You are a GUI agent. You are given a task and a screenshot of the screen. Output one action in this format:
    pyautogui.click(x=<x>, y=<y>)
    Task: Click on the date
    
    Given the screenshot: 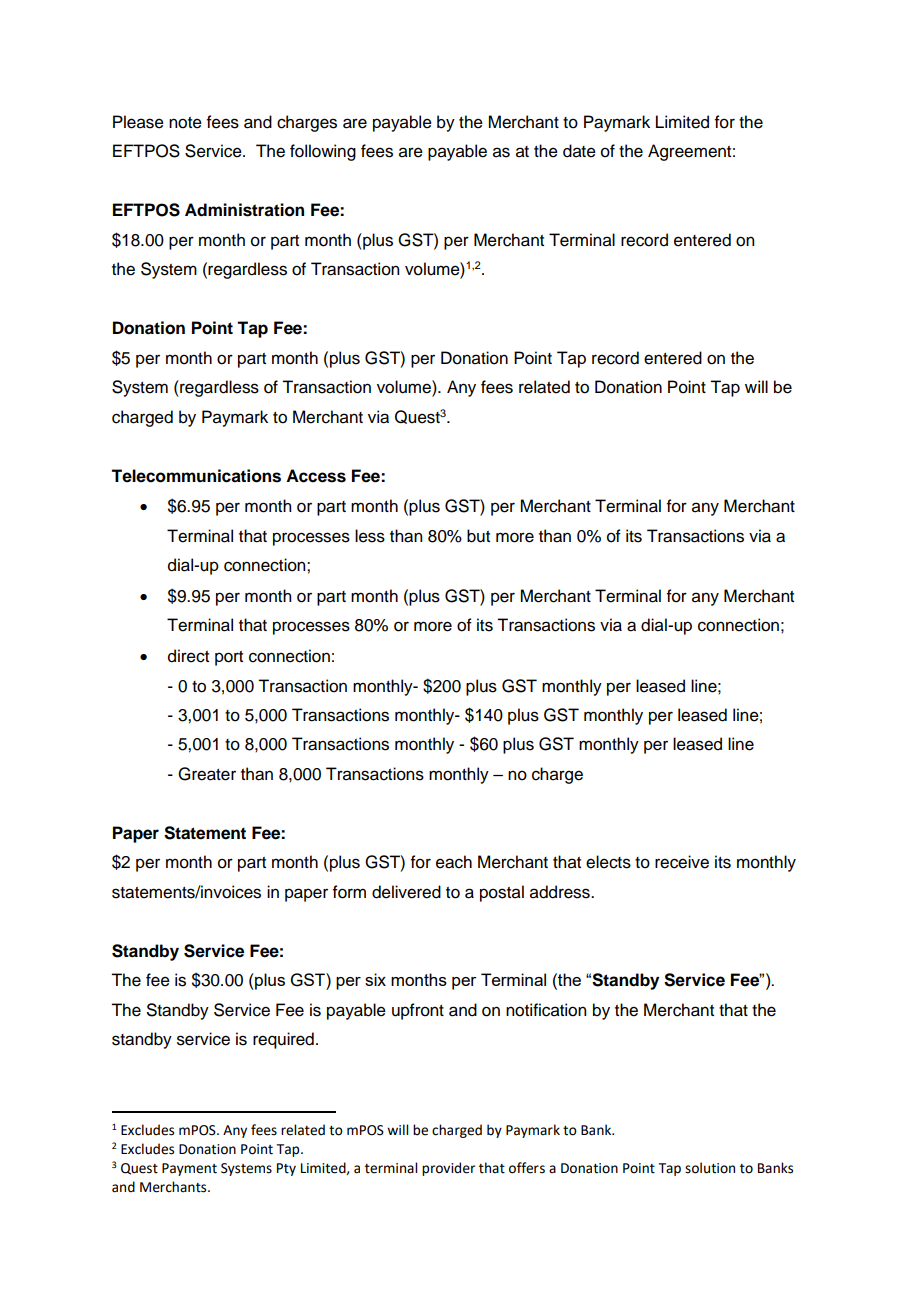 What is the action you would take?
    pyautogui.click(x=579, y=151)
